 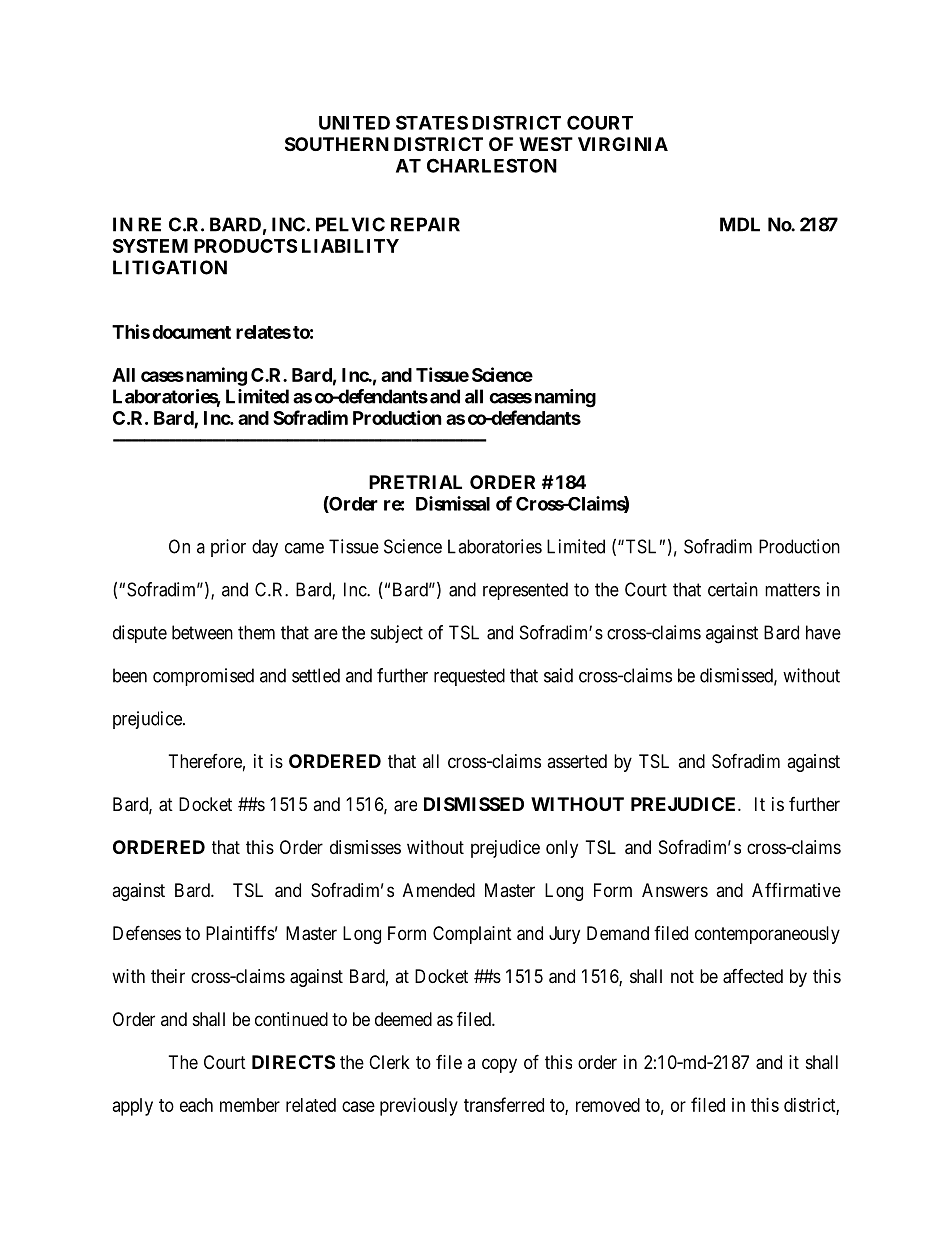 What do you see at coordinates (203, 677) in the screenshot?
I see `compromised` at bounding box center [203, 677].
